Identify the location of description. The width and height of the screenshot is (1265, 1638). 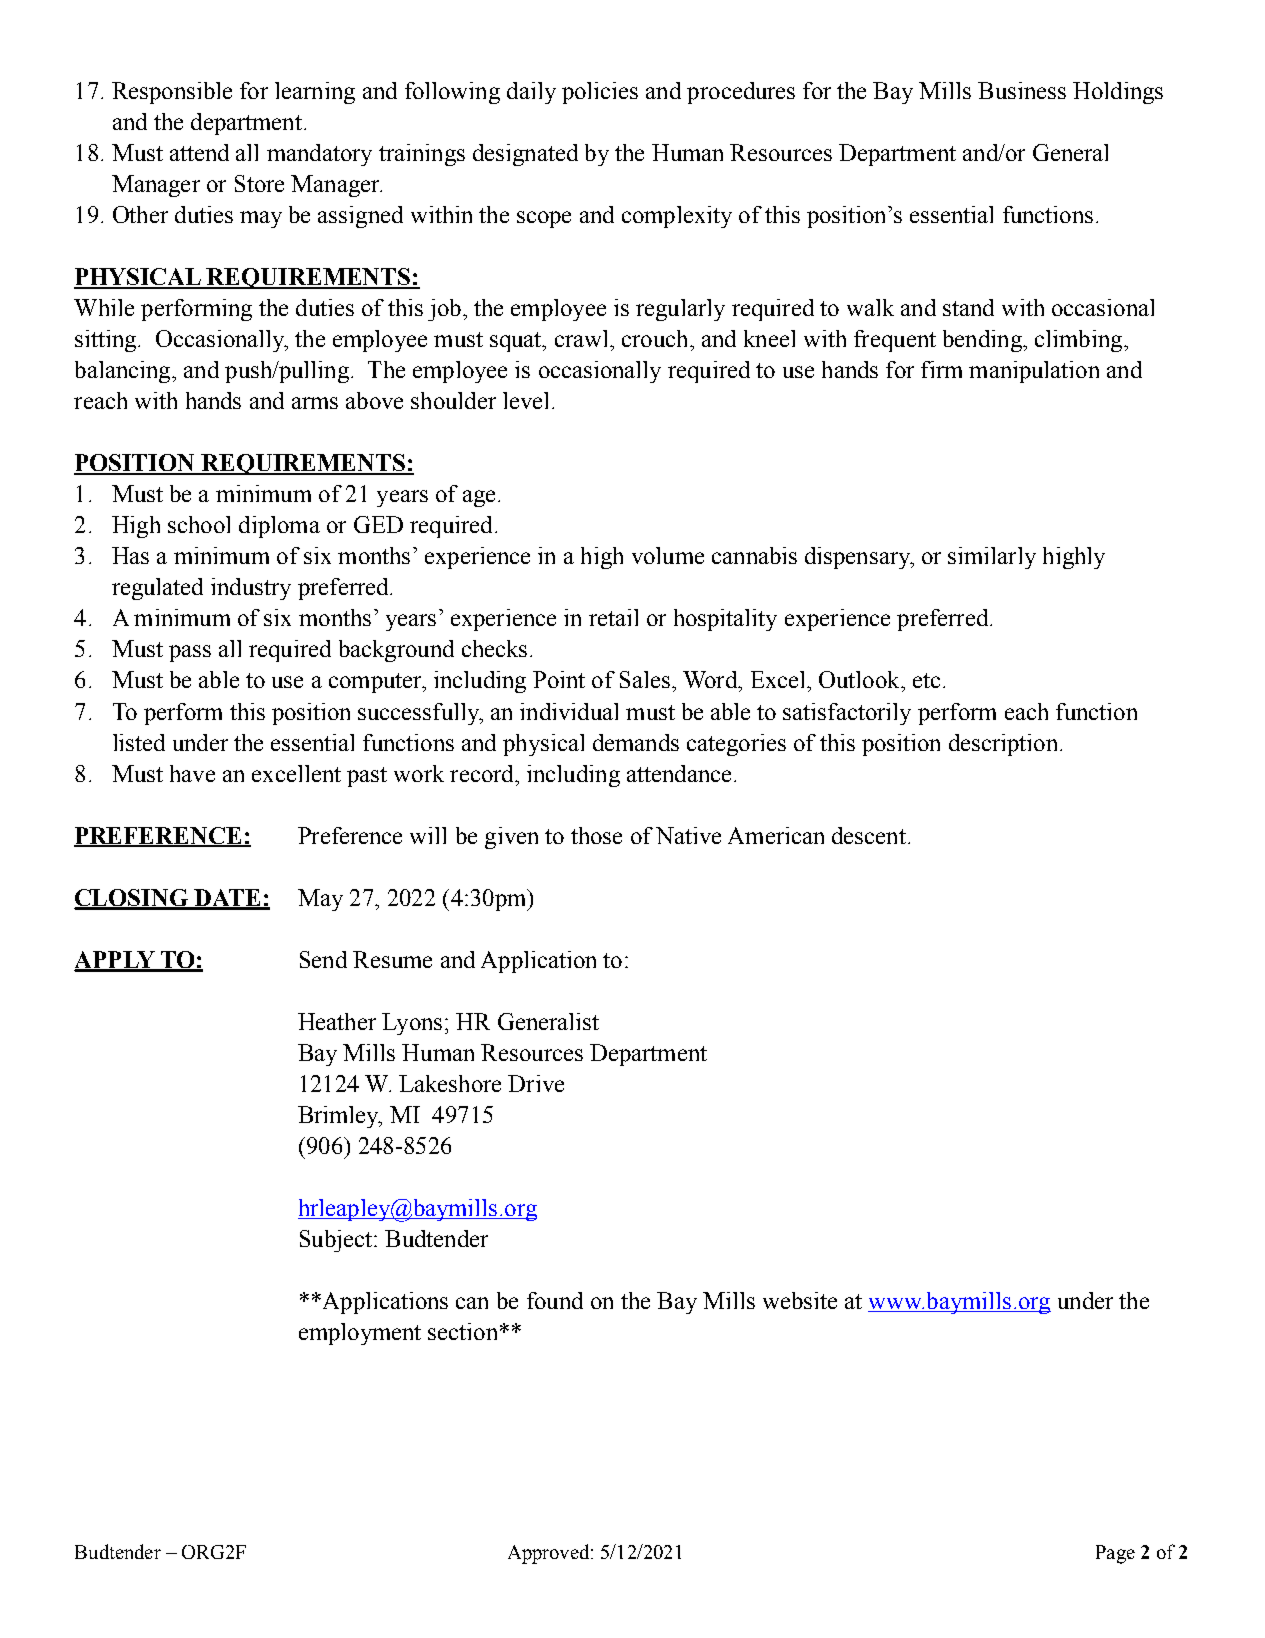
(1003, 745).
